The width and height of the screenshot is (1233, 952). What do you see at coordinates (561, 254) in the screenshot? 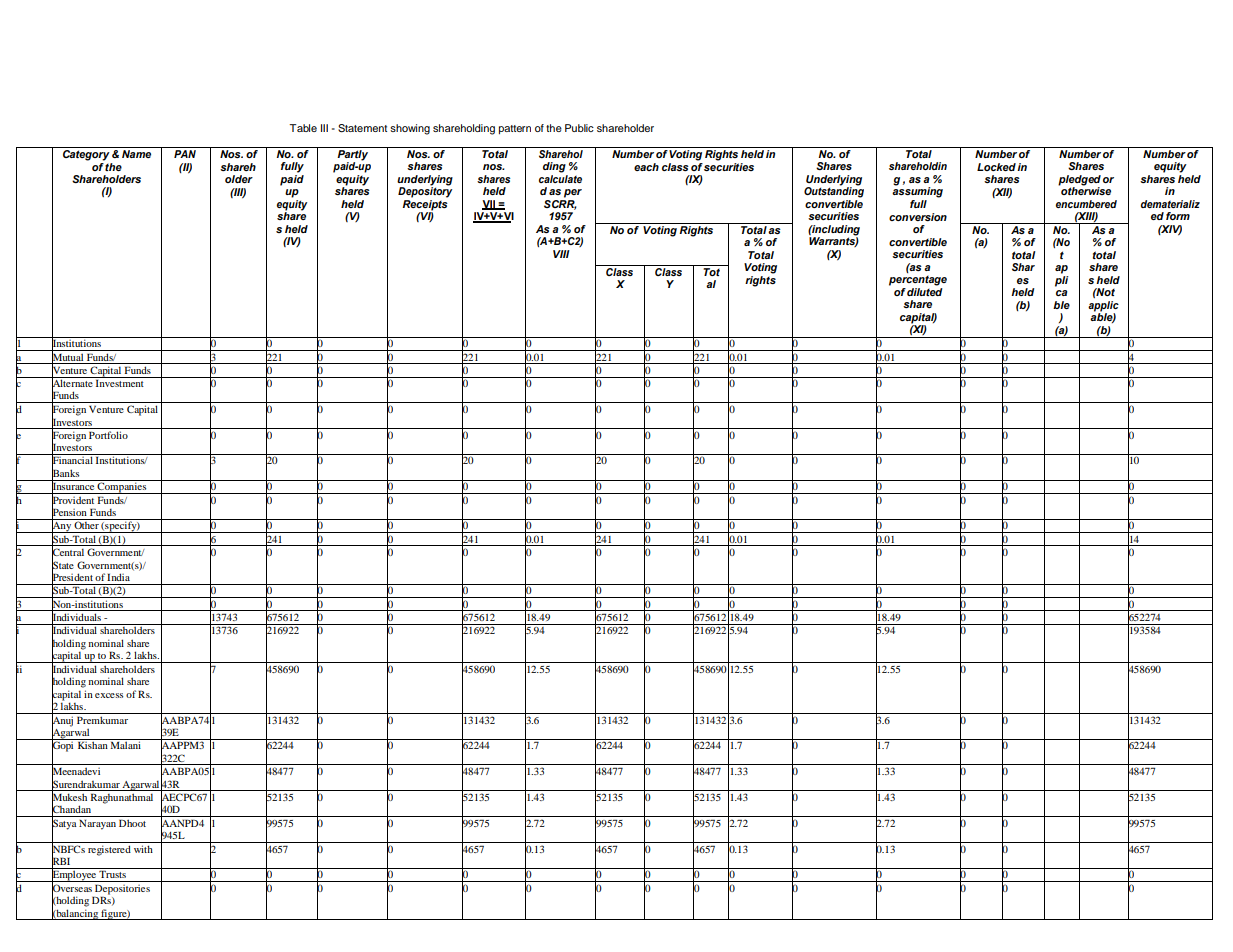
I see `VIII` at bounding box center [561, 254].
